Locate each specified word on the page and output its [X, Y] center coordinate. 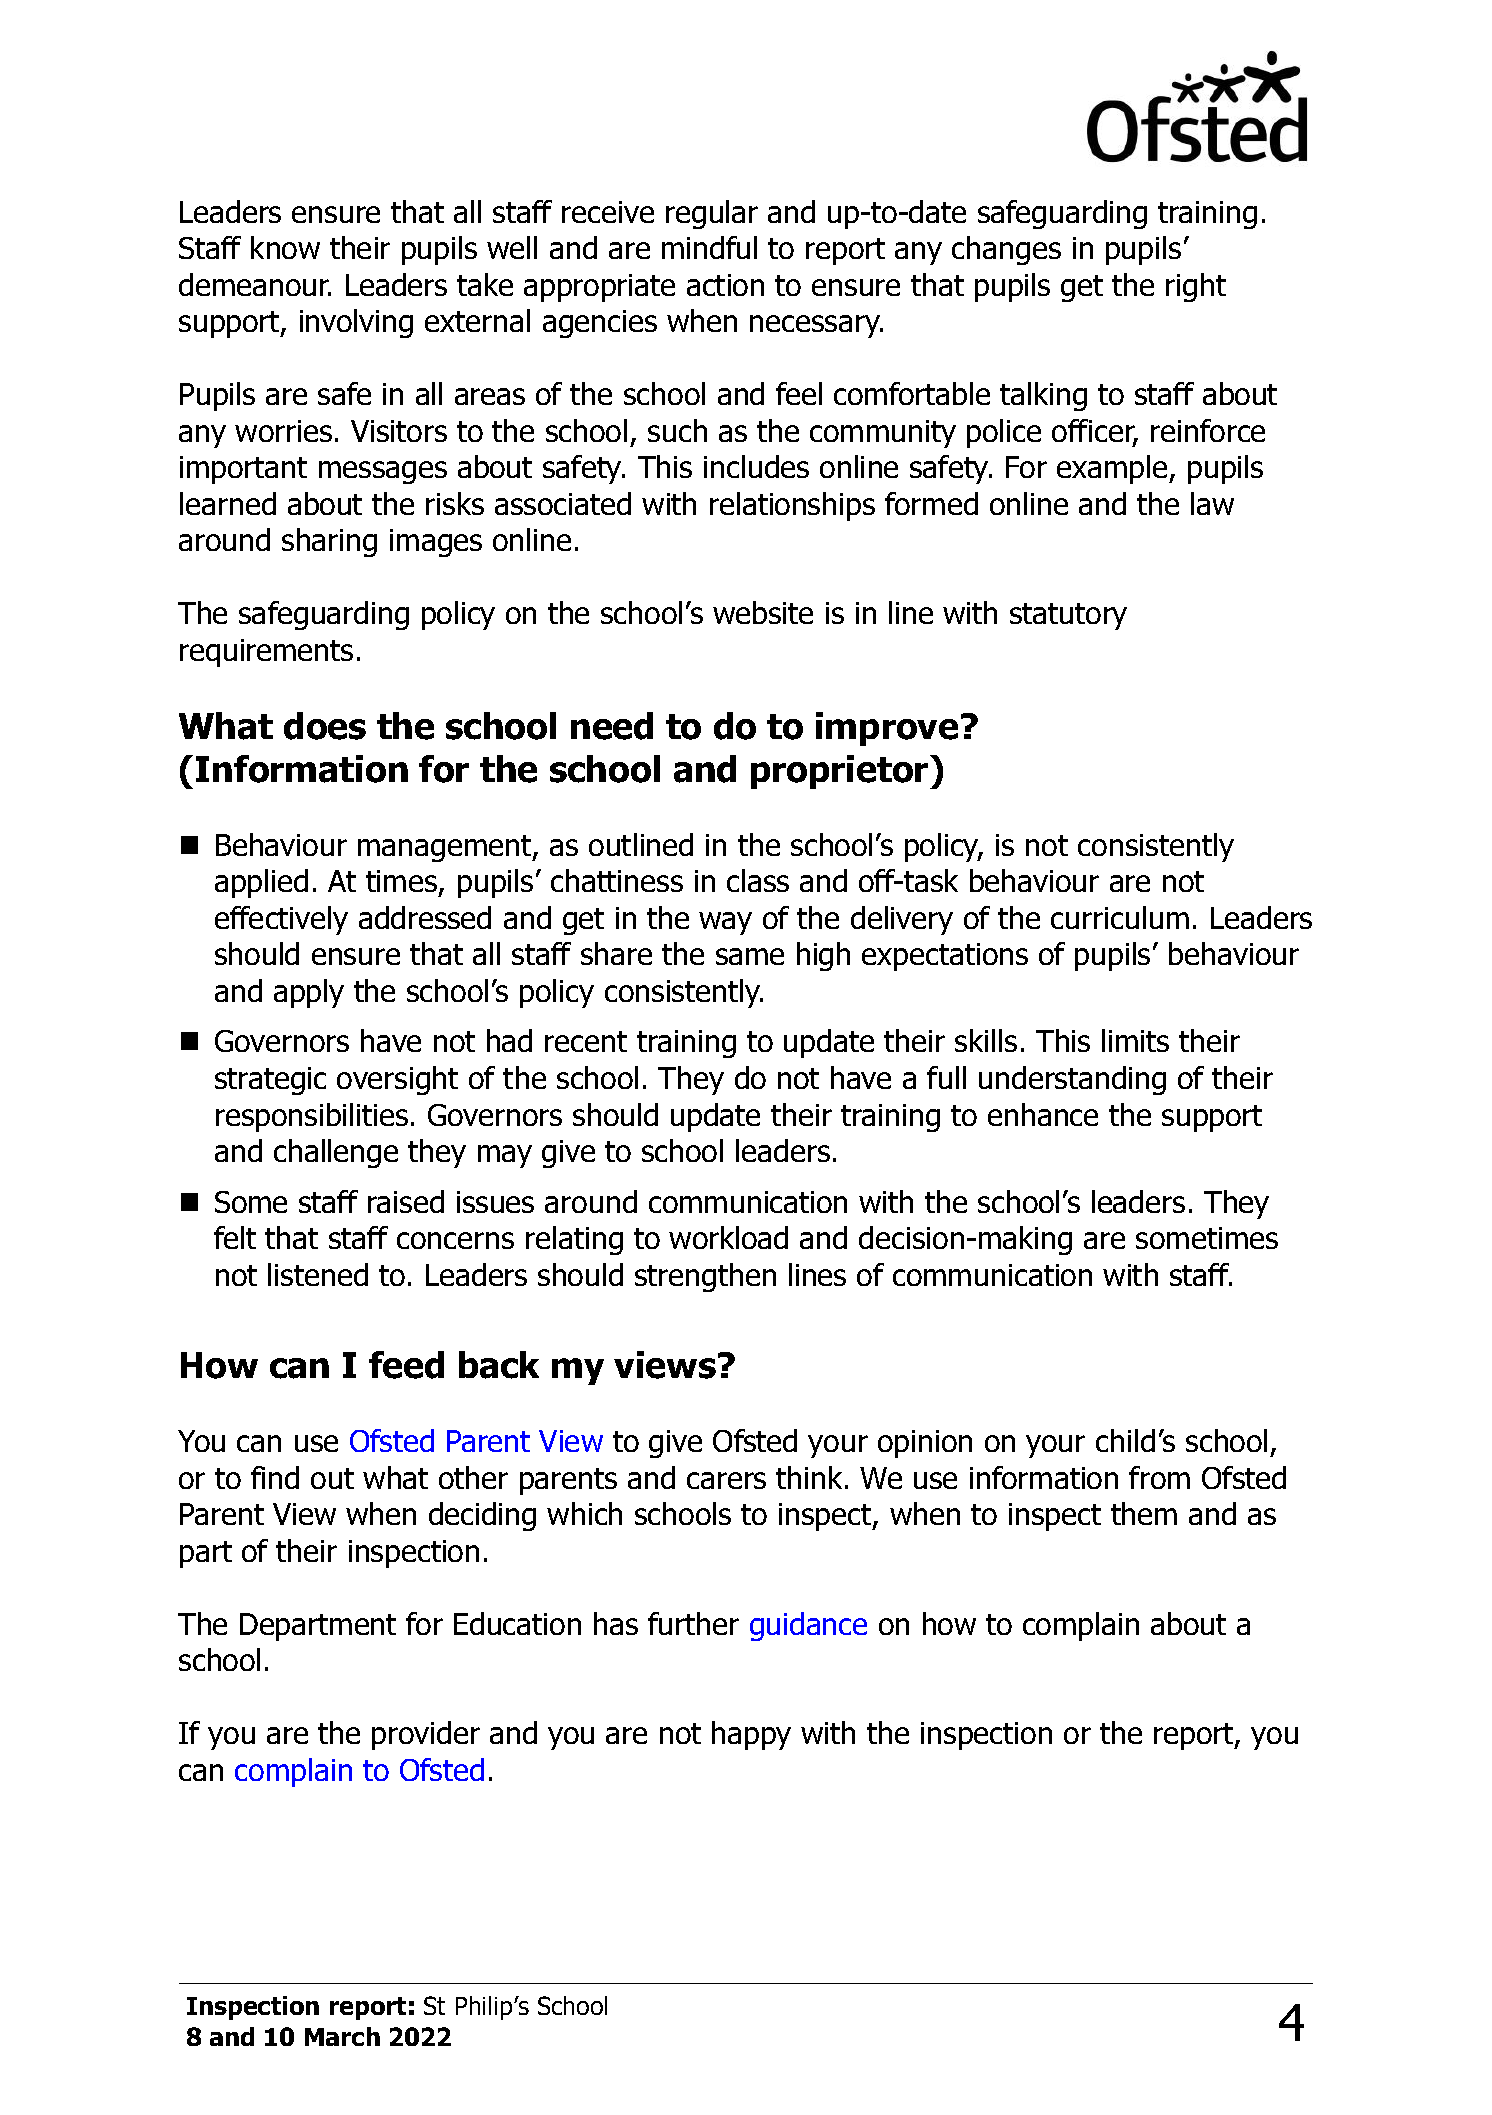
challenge [336, 1153]
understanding [1072, 1080]
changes [1006, 250]
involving [356, 323]
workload [728, 1237]
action [725, 285]
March [342, 2036]
